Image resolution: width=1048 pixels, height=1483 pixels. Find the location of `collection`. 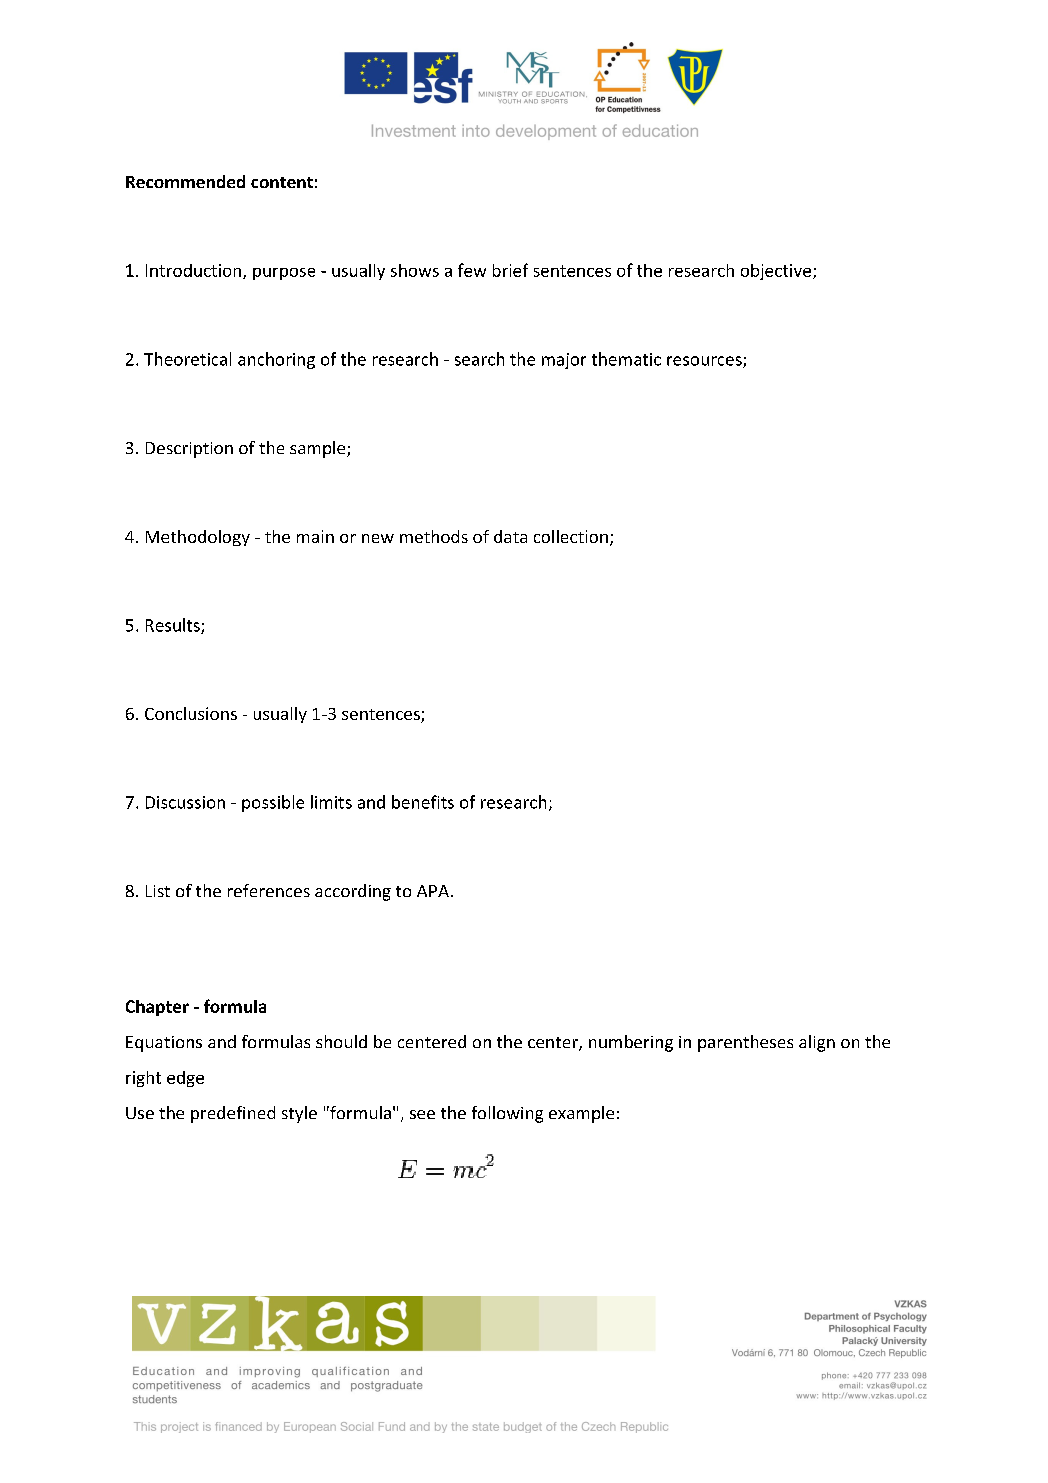

collection is located at coordinates (571, 536).
